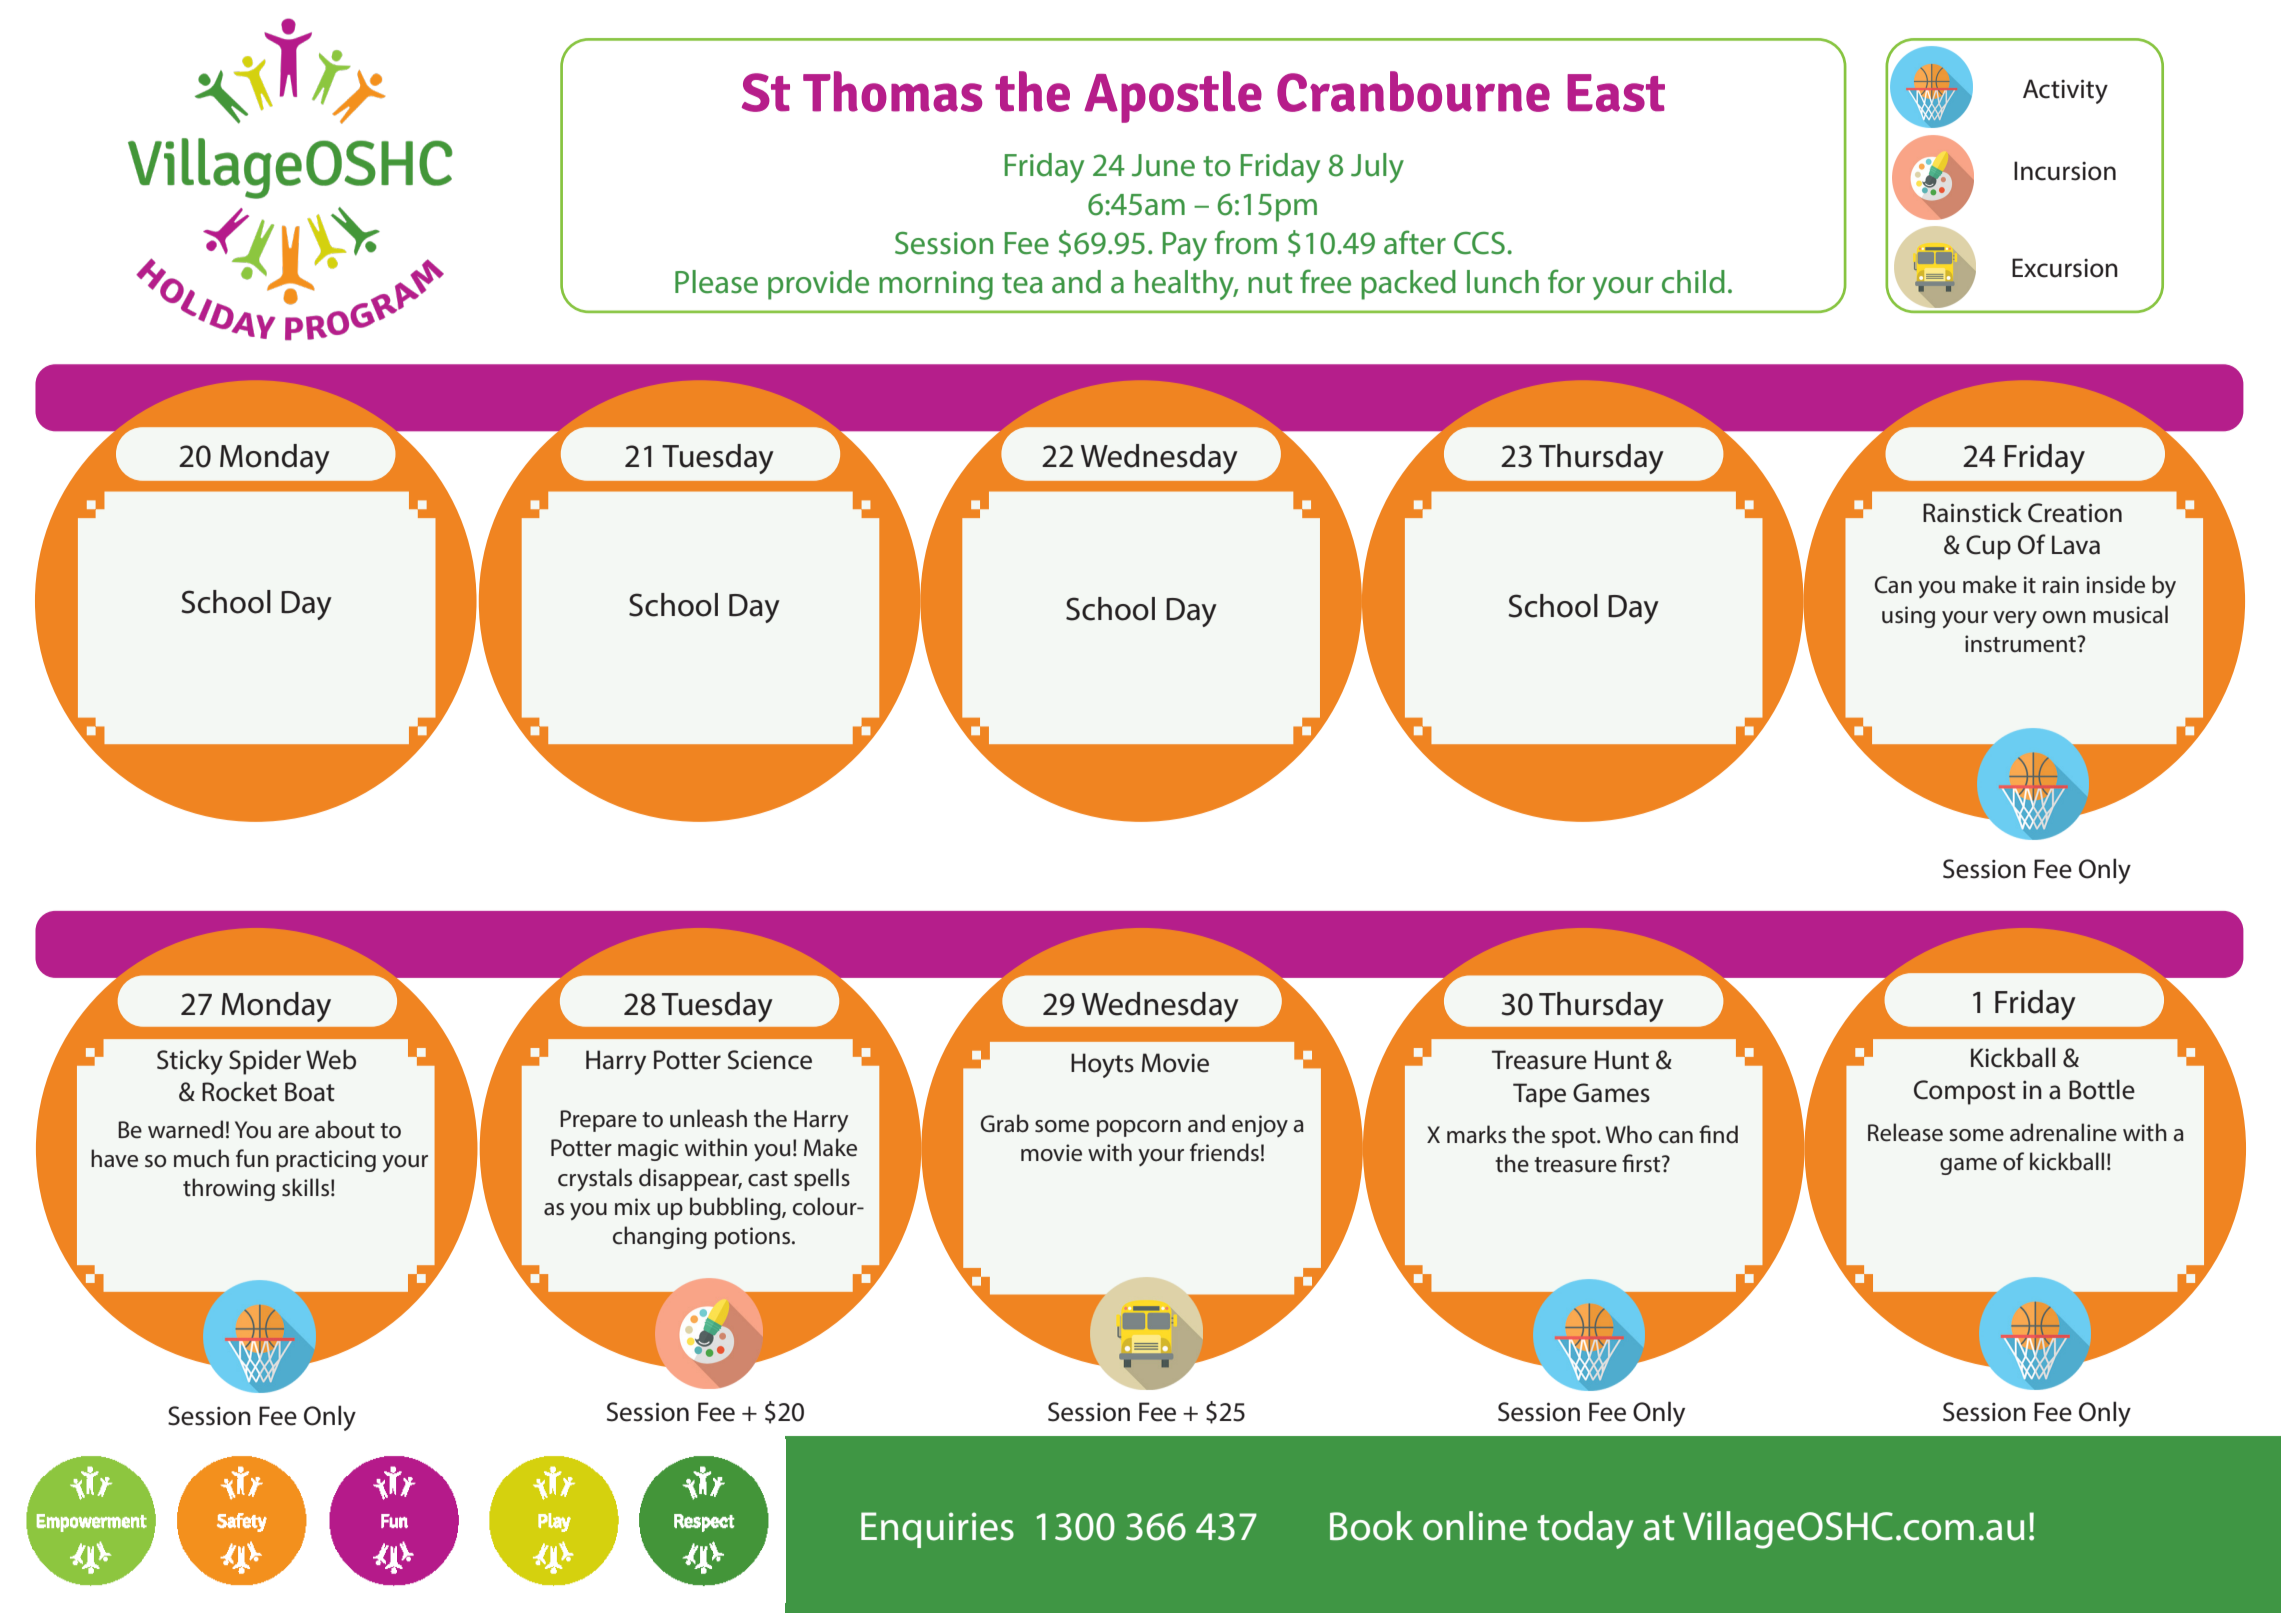 Image resolution: width=2281 pixels, height=1613 pixels. I want to click on Enquiries, so click(937, 1530).
